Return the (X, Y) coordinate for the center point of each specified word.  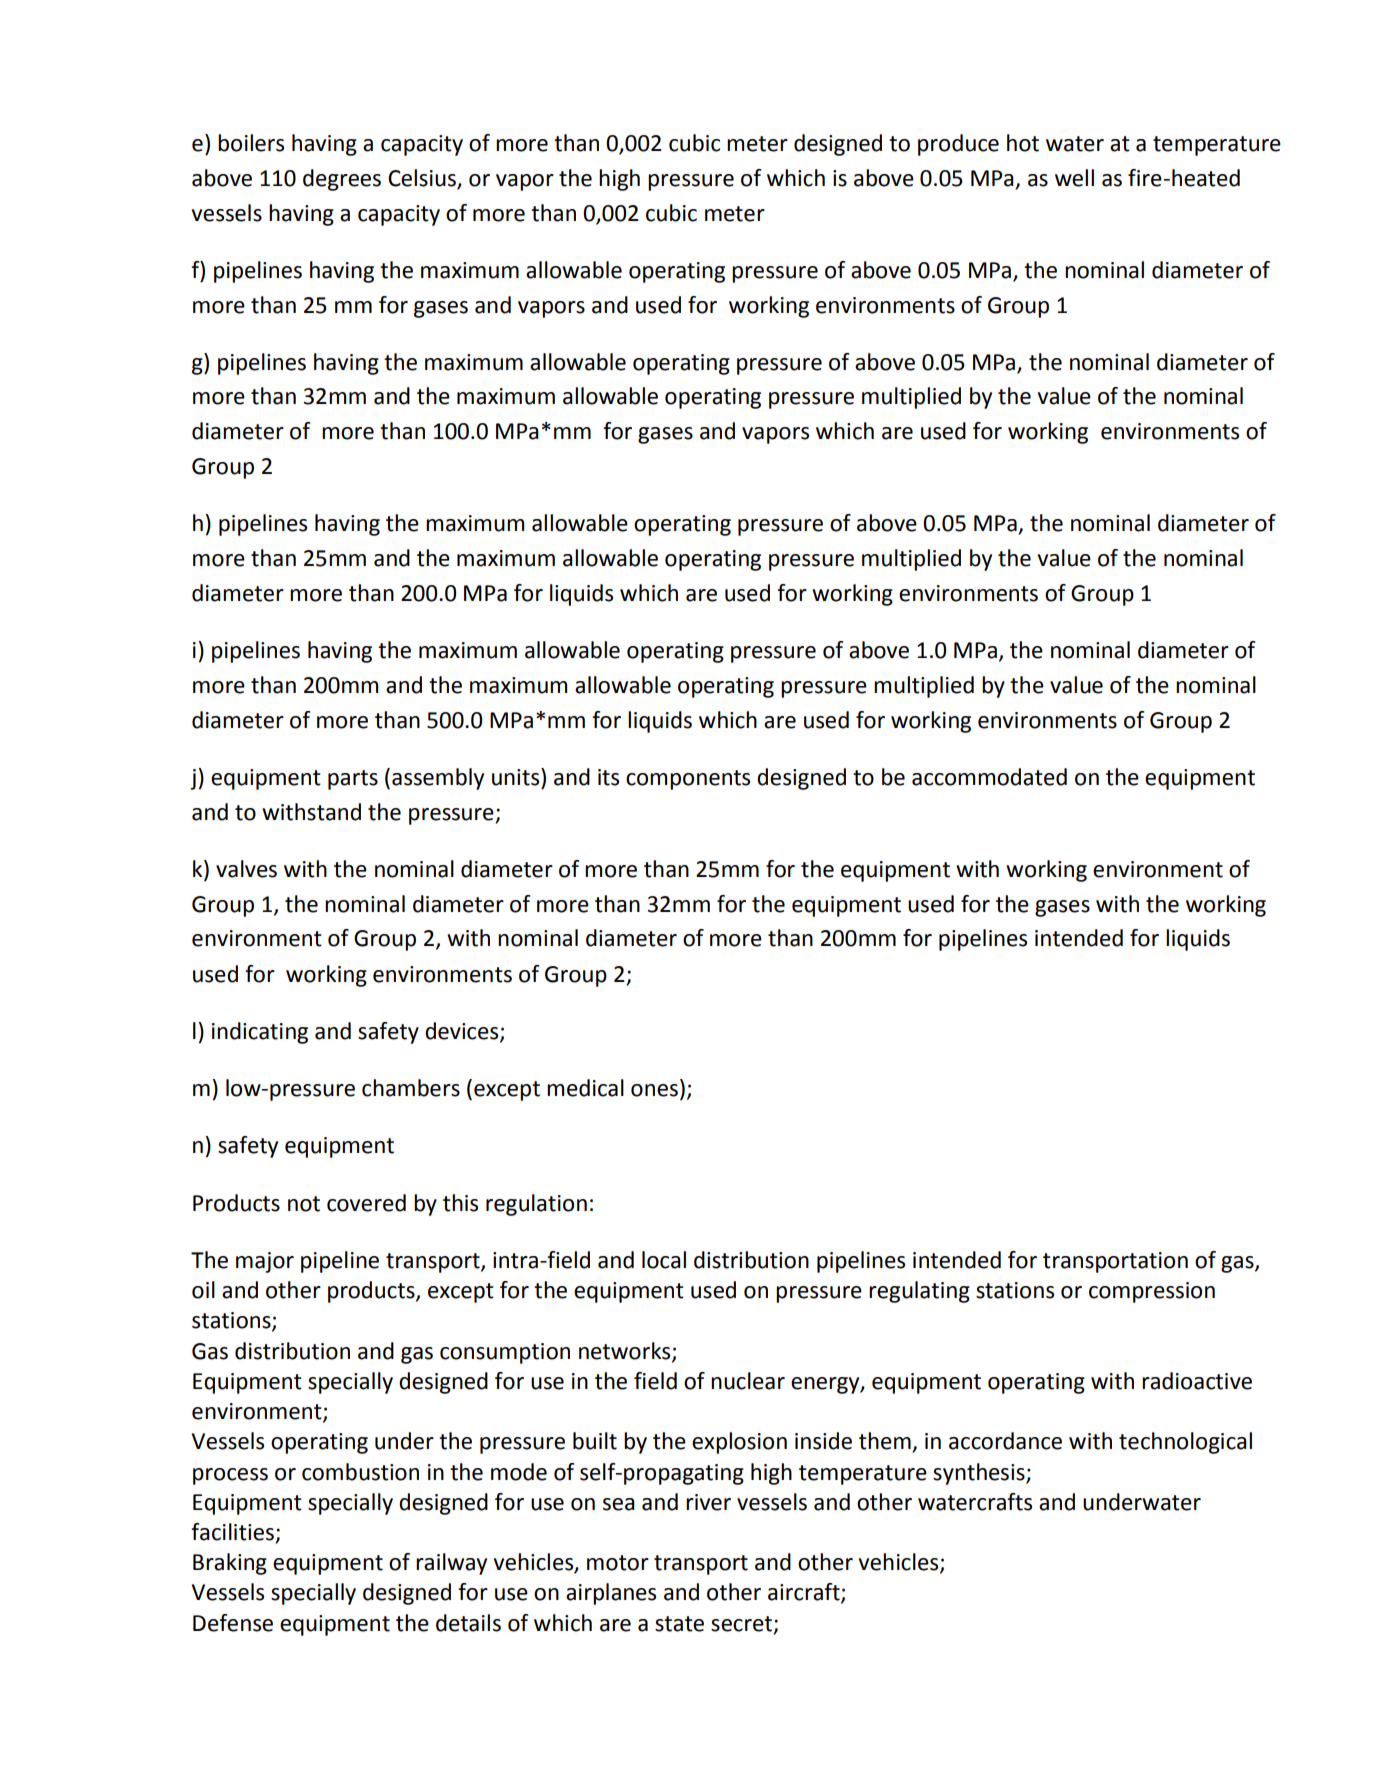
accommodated (989, 777)
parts (353, 780)
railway (451, 1564)
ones (654, 1090)
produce (958, 145)
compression (1152, 1292)
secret (741, 1624)
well (1074, 178)
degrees (342, 180)
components (688, 780)
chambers (411, 1088)
